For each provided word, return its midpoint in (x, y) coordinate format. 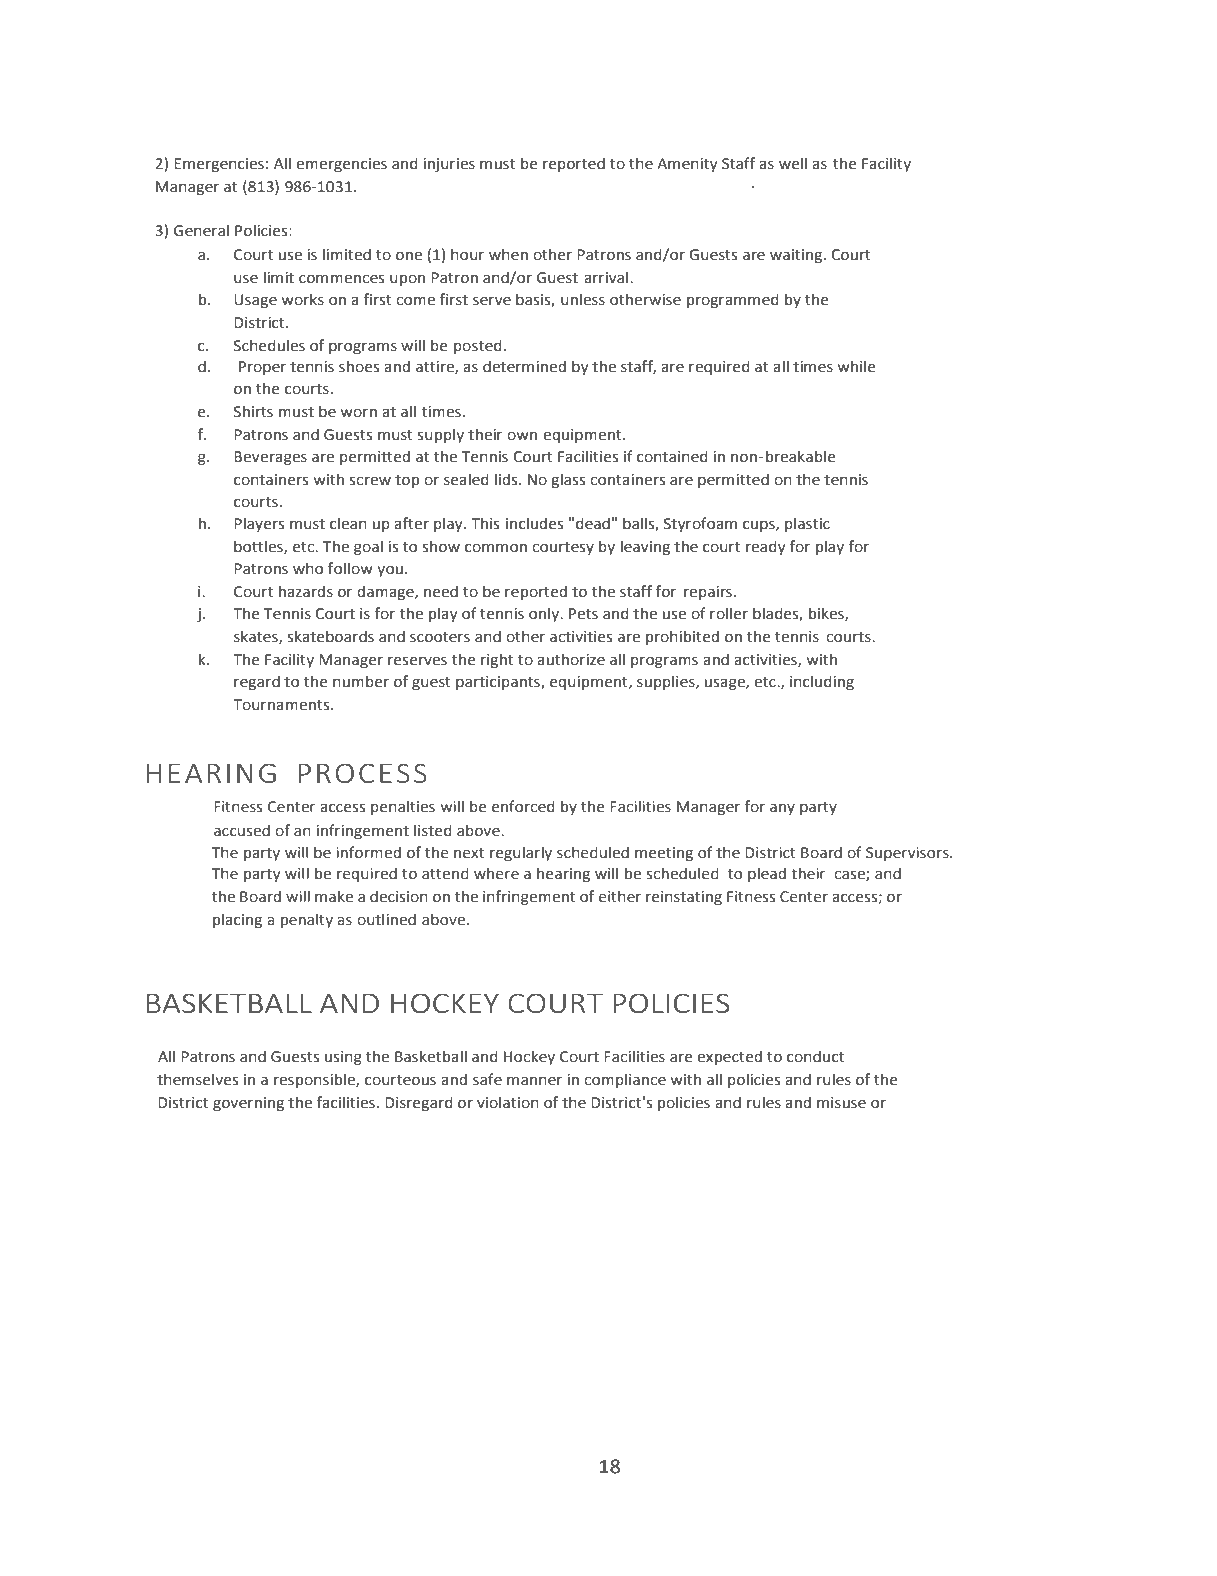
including (822, 682)
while (856, 366)
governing (248, 1104)
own (522, 436)
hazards (306, 591)
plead (767, 874)
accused (242, 830)
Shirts (253, 411)
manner (534, 1081)
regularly (521, 853)
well (793, 163)
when (508, 254)
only (545, 614)
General (201, 230)
